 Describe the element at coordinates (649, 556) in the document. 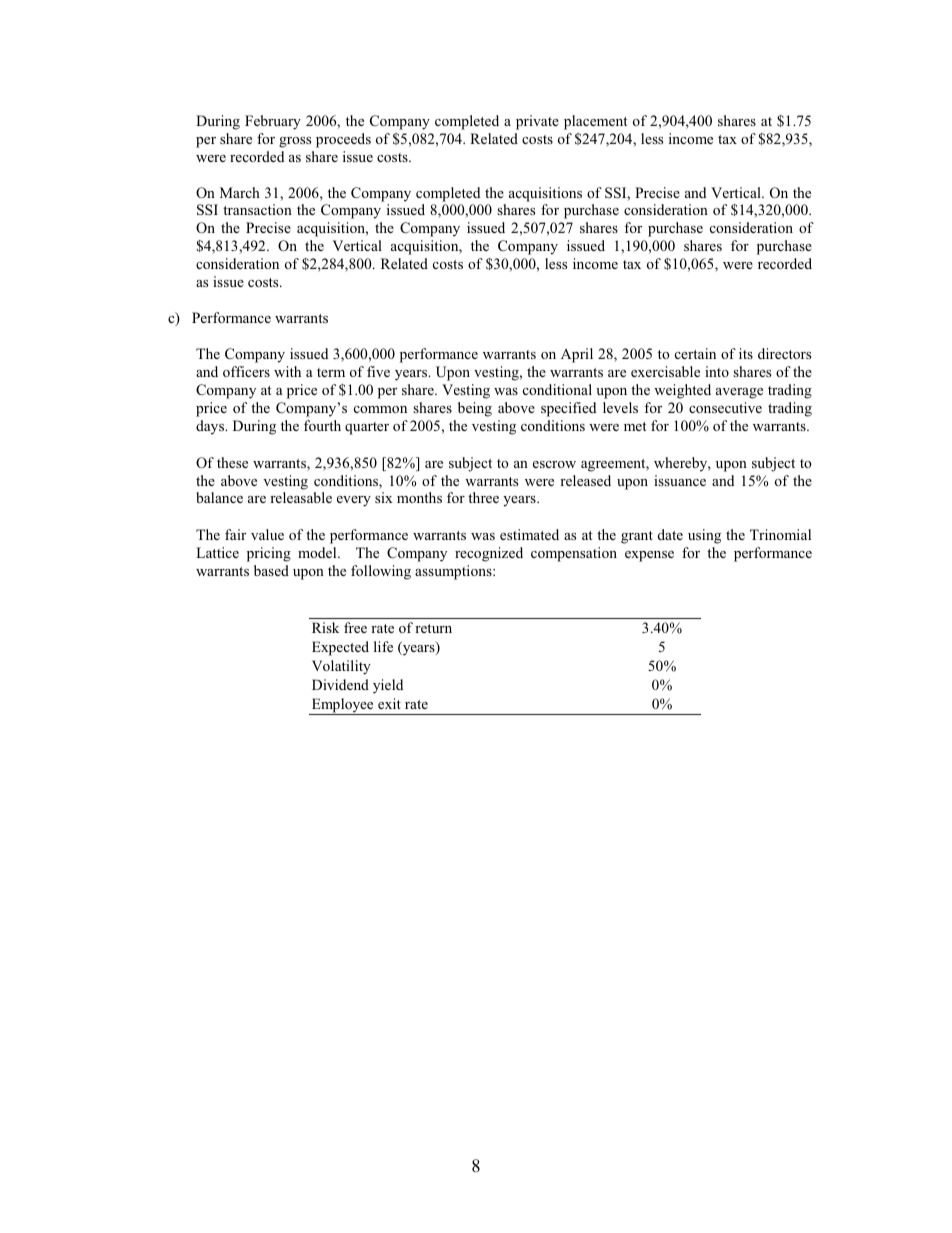

I see `expense` at that location.
